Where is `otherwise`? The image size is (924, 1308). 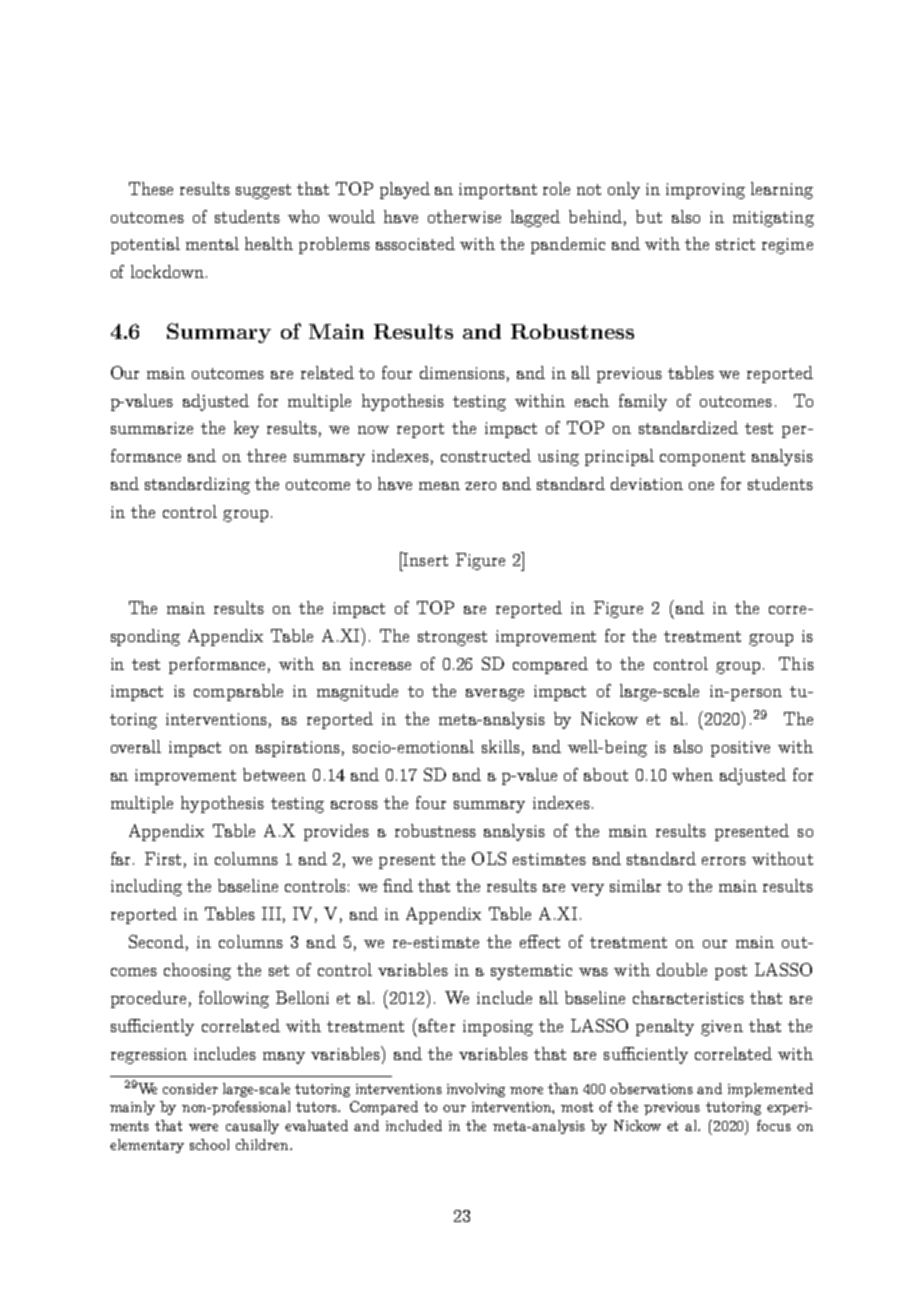
otherwise is located at coordinates (464, 216).
